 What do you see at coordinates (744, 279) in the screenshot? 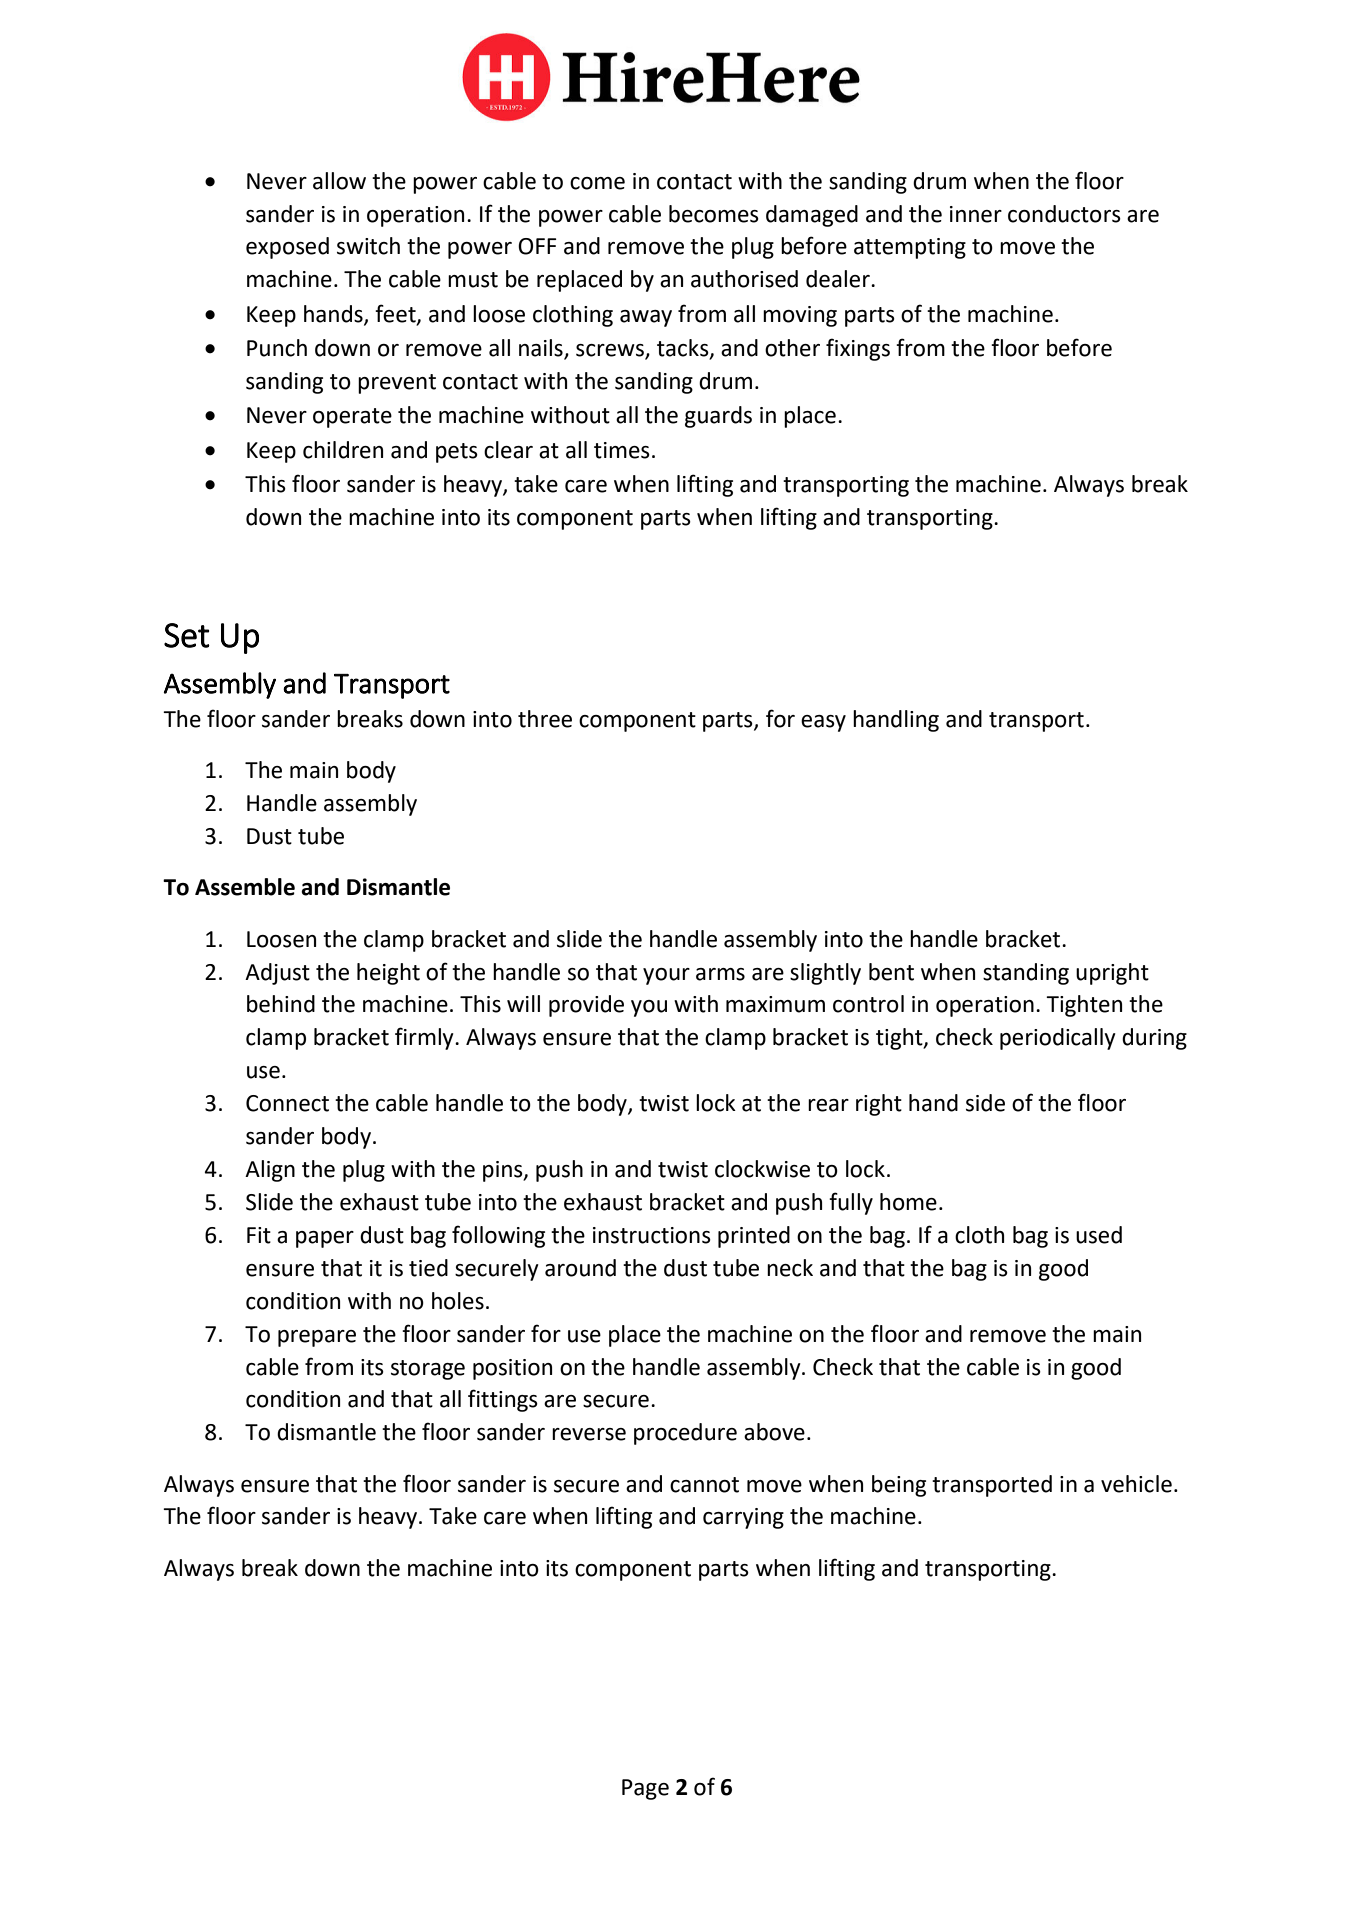
I see `authorised` at bounding box center [744, 279].
